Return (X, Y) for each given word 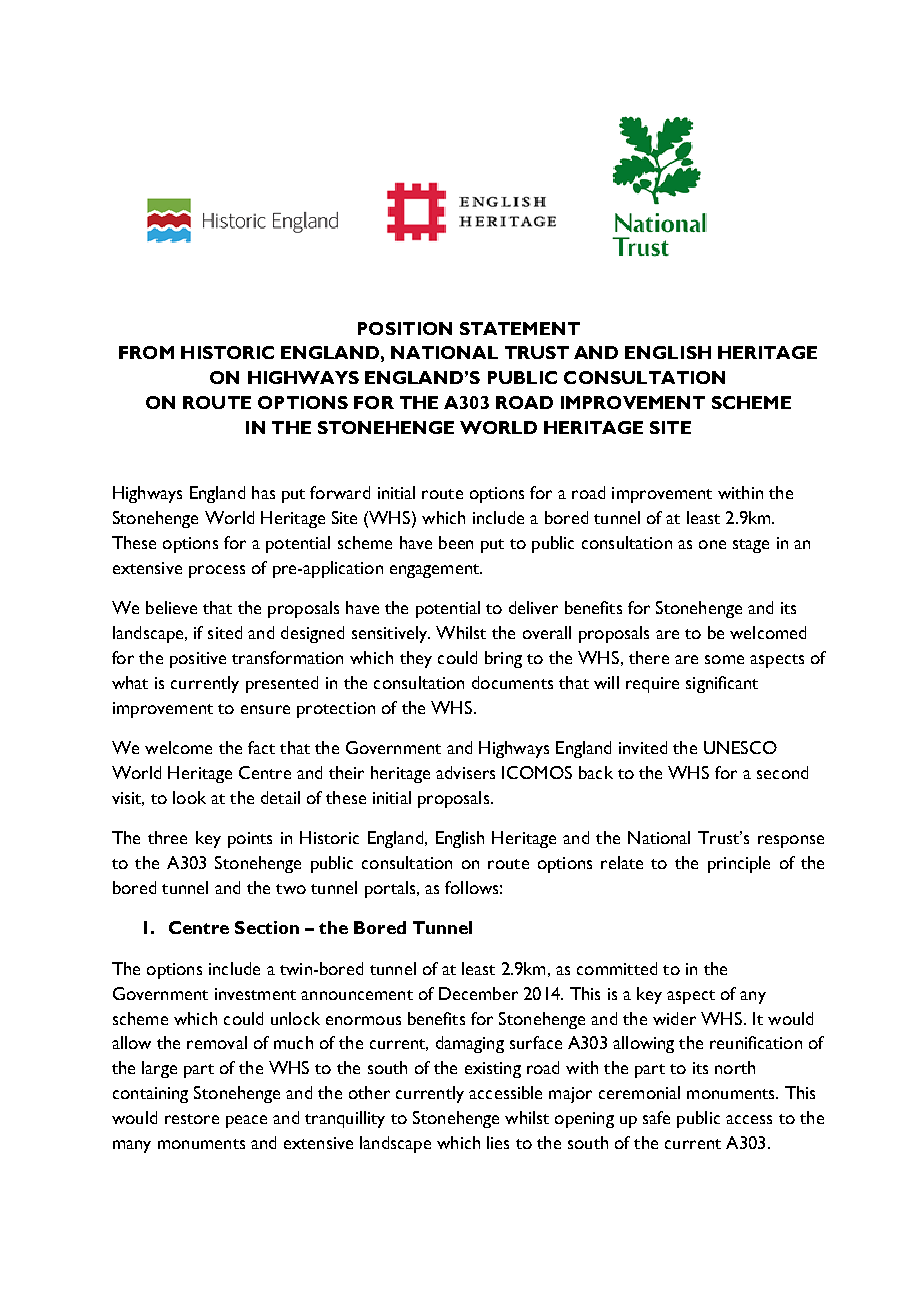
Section (267, 927)
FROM (146, 352)
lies (498, 1142)
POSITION (405, 328)
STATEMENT (520, 328)
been (456, 542)
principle (739, 864)
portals (391, 889)
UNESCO (740, 747)
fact (261, 747)
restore (192, 1119)
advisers (465, 772)
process (217, 571)
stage (751, 546)
